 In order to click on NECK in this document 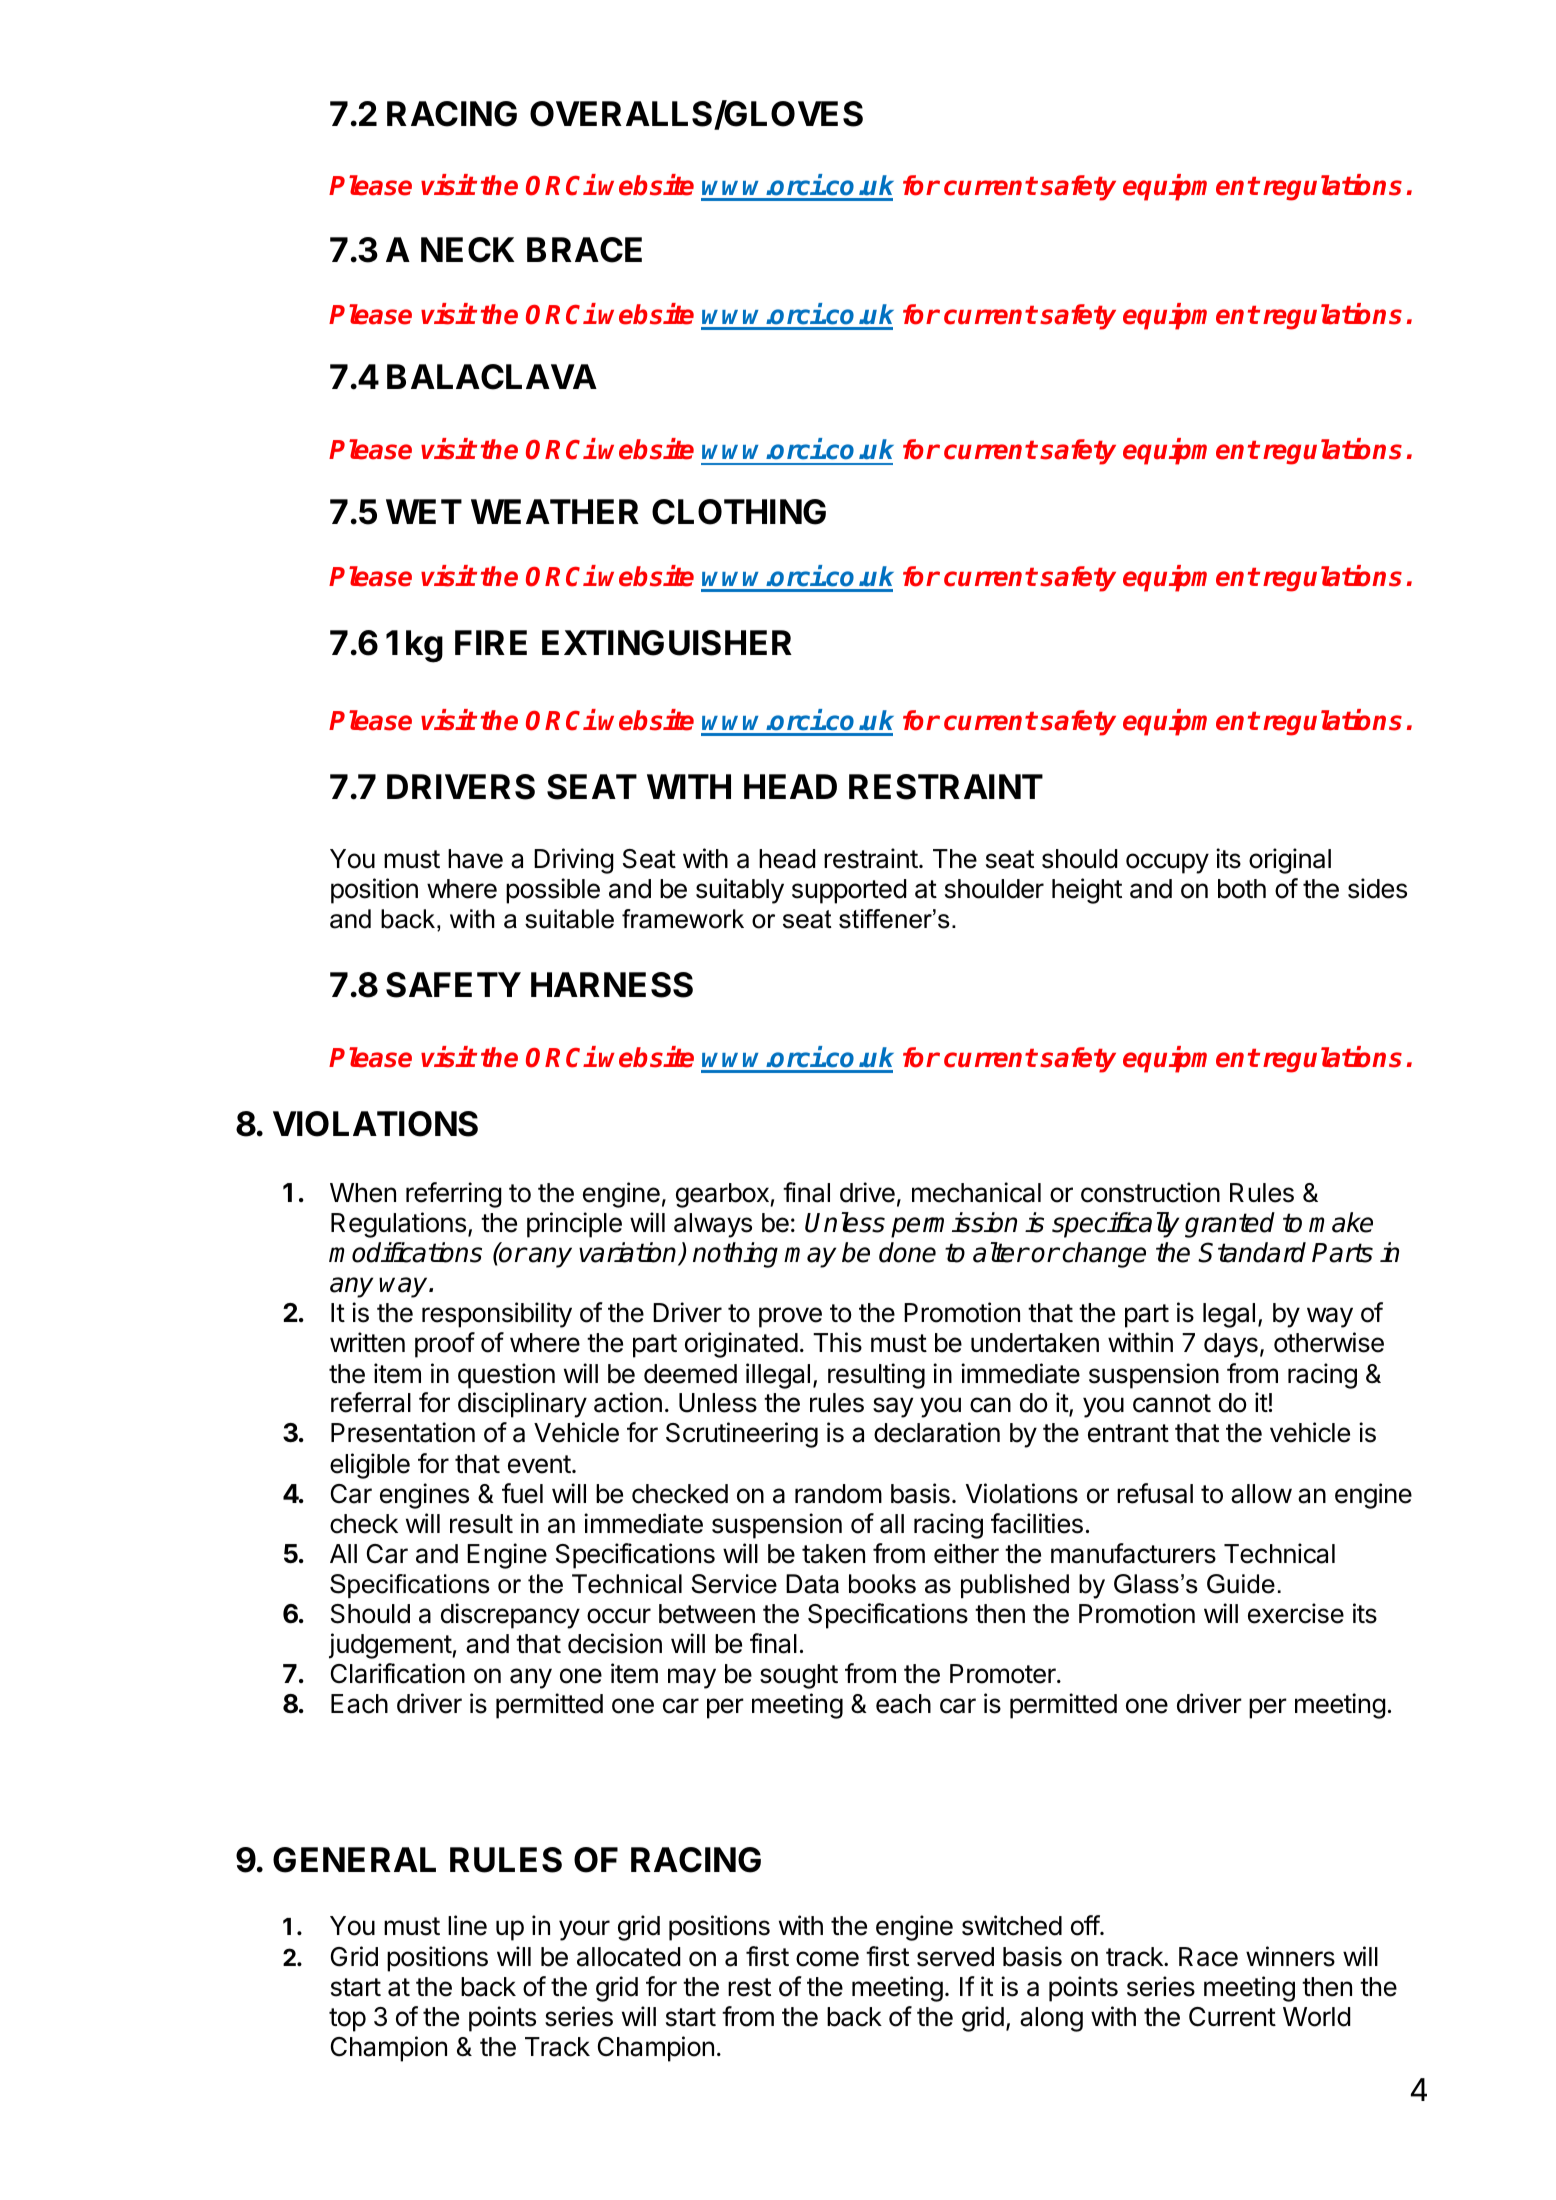, I will do `click(468, 250)`.
